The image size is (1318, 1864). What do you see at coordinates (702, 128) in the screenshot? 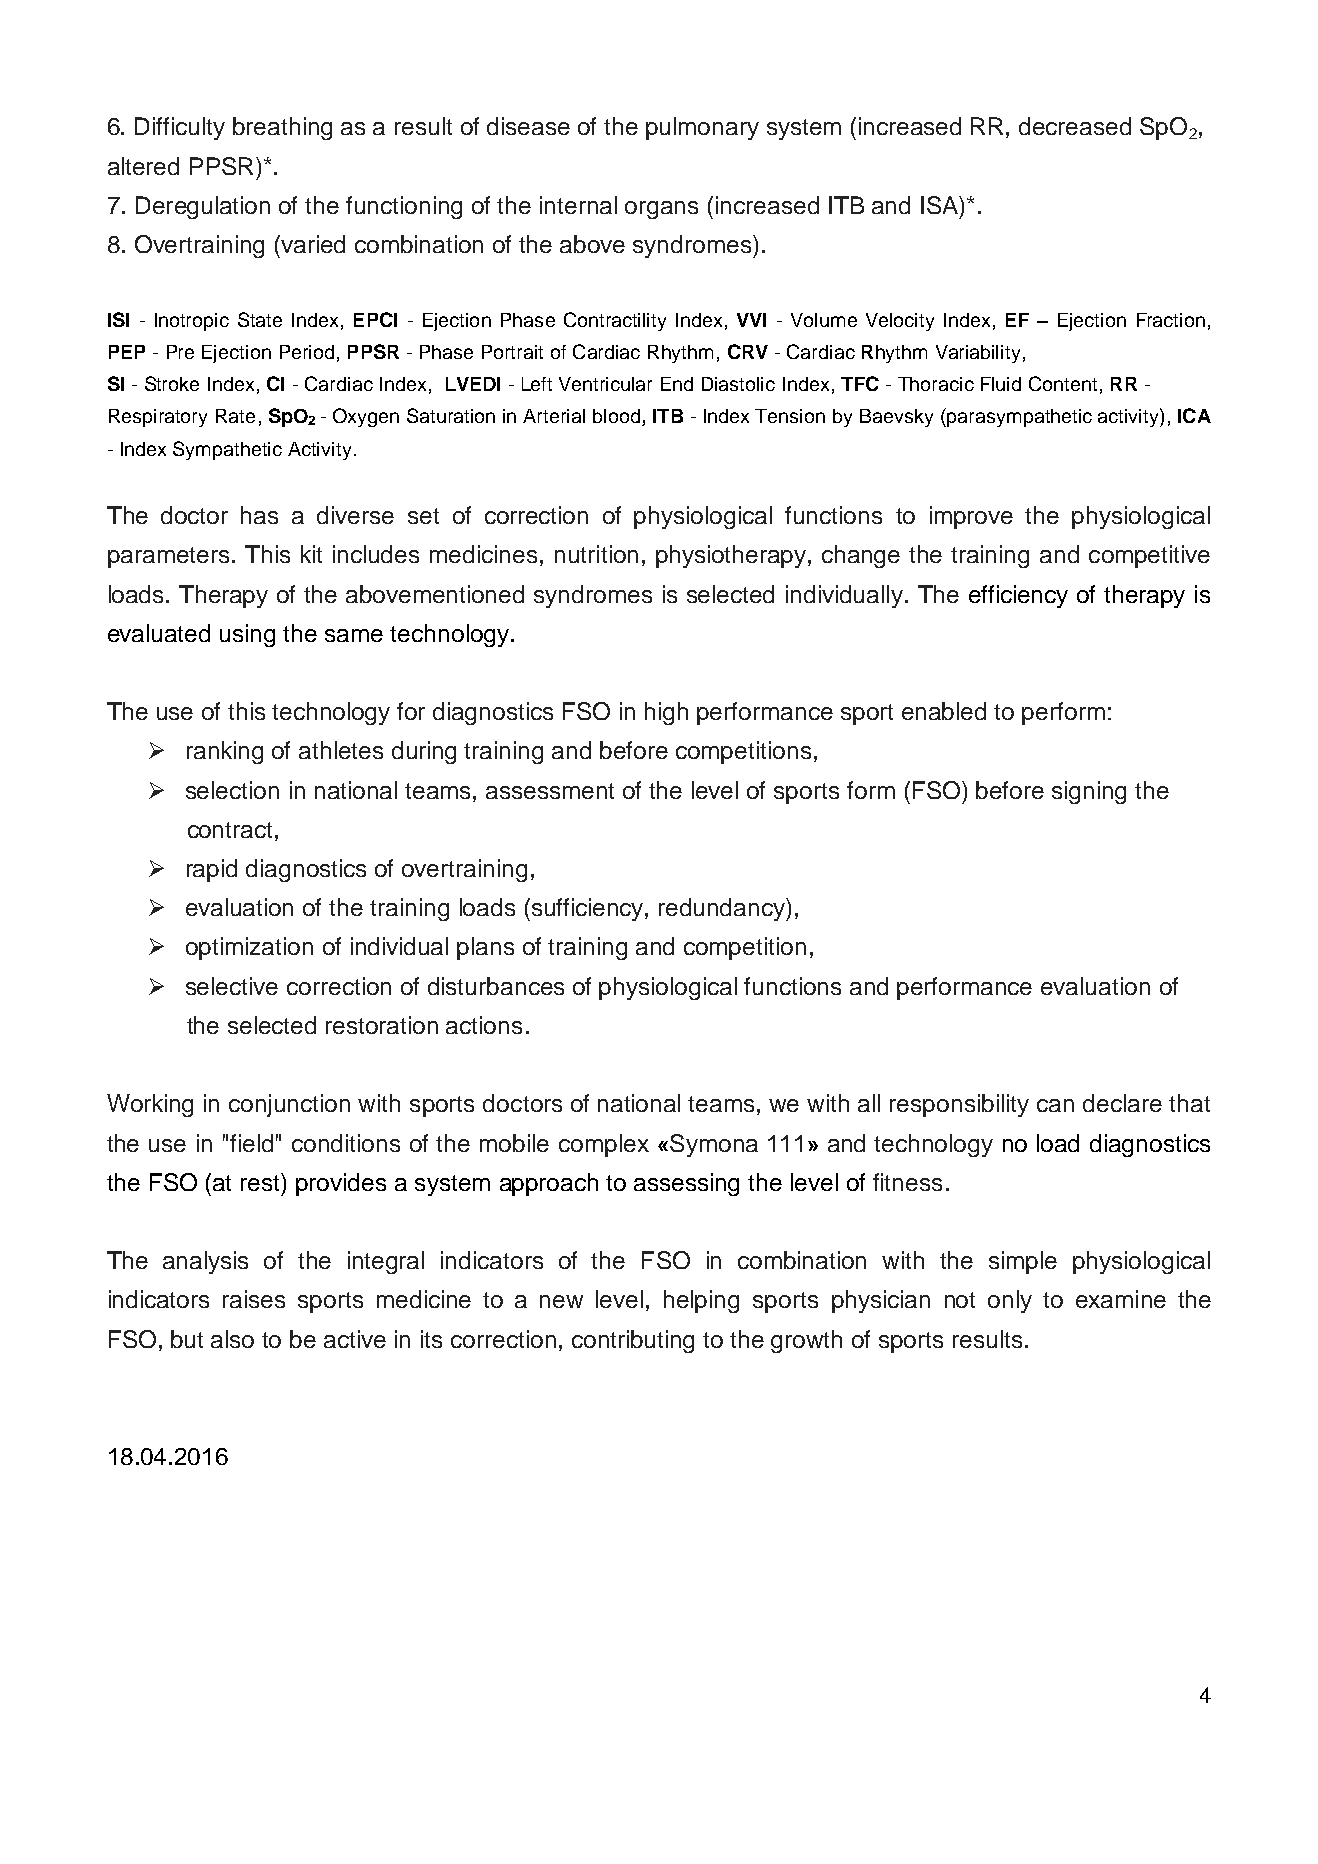
I see `pulmonary` at bounding box center [702, 128].
